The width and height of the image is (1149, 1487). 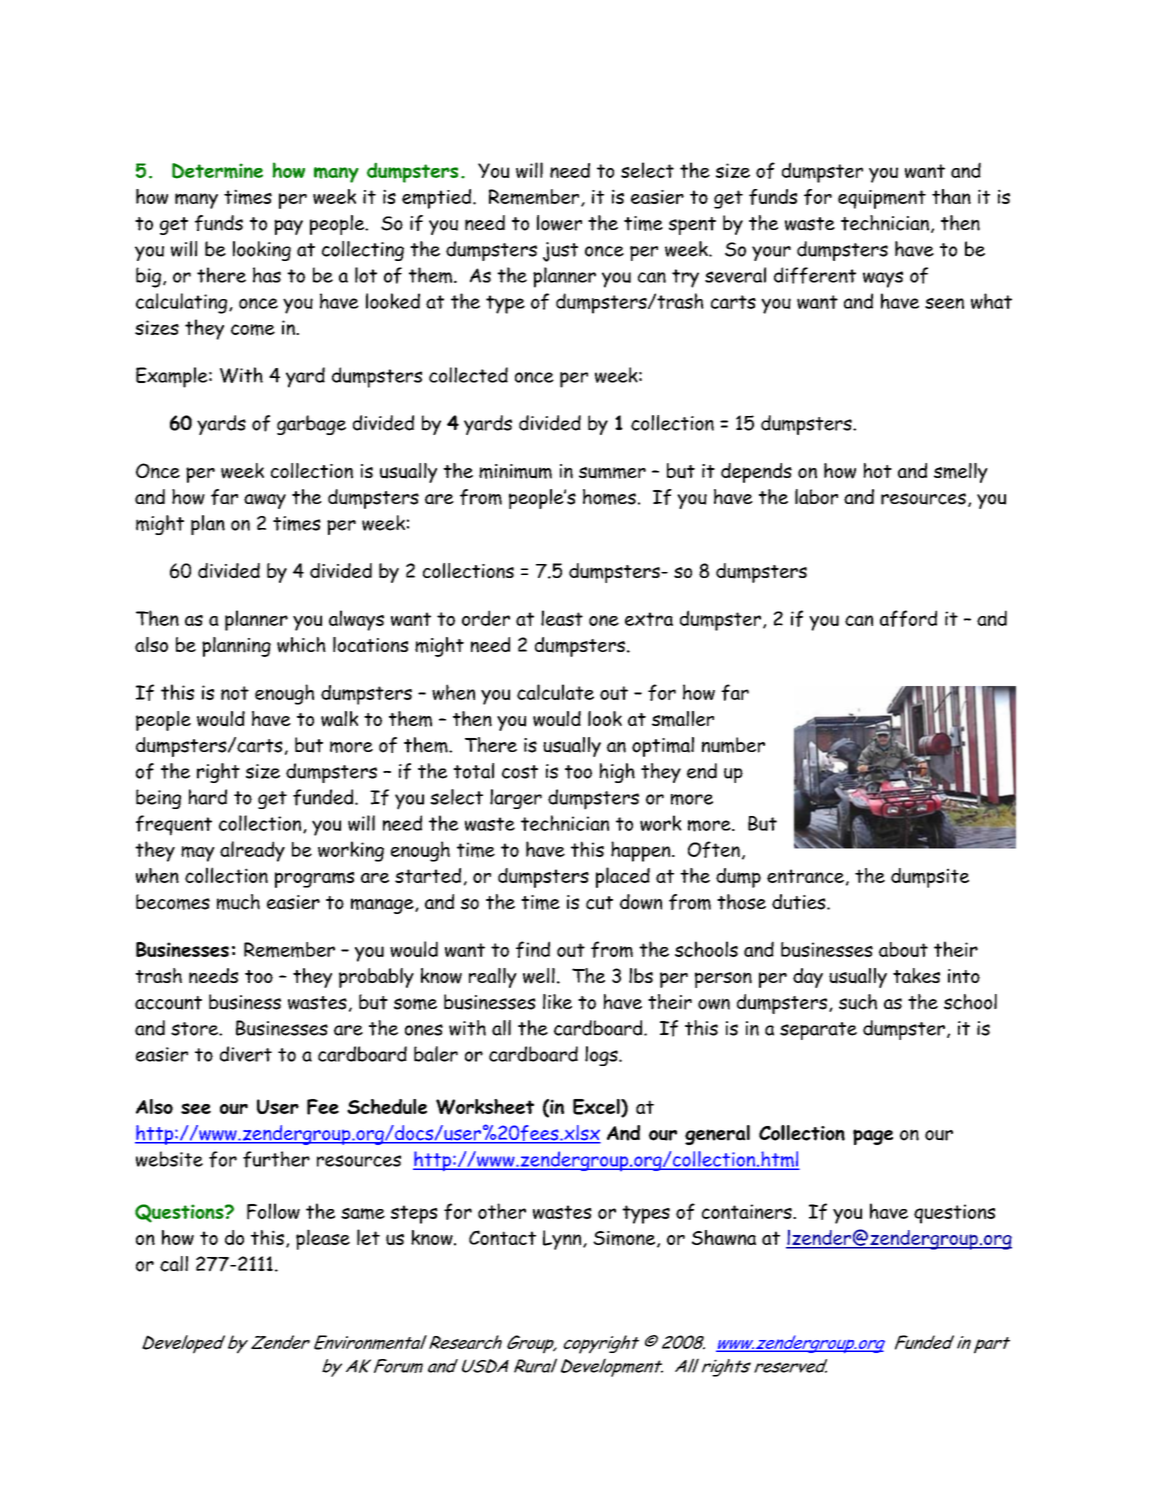 I want to click on account, so click(x=168, y=1003).
